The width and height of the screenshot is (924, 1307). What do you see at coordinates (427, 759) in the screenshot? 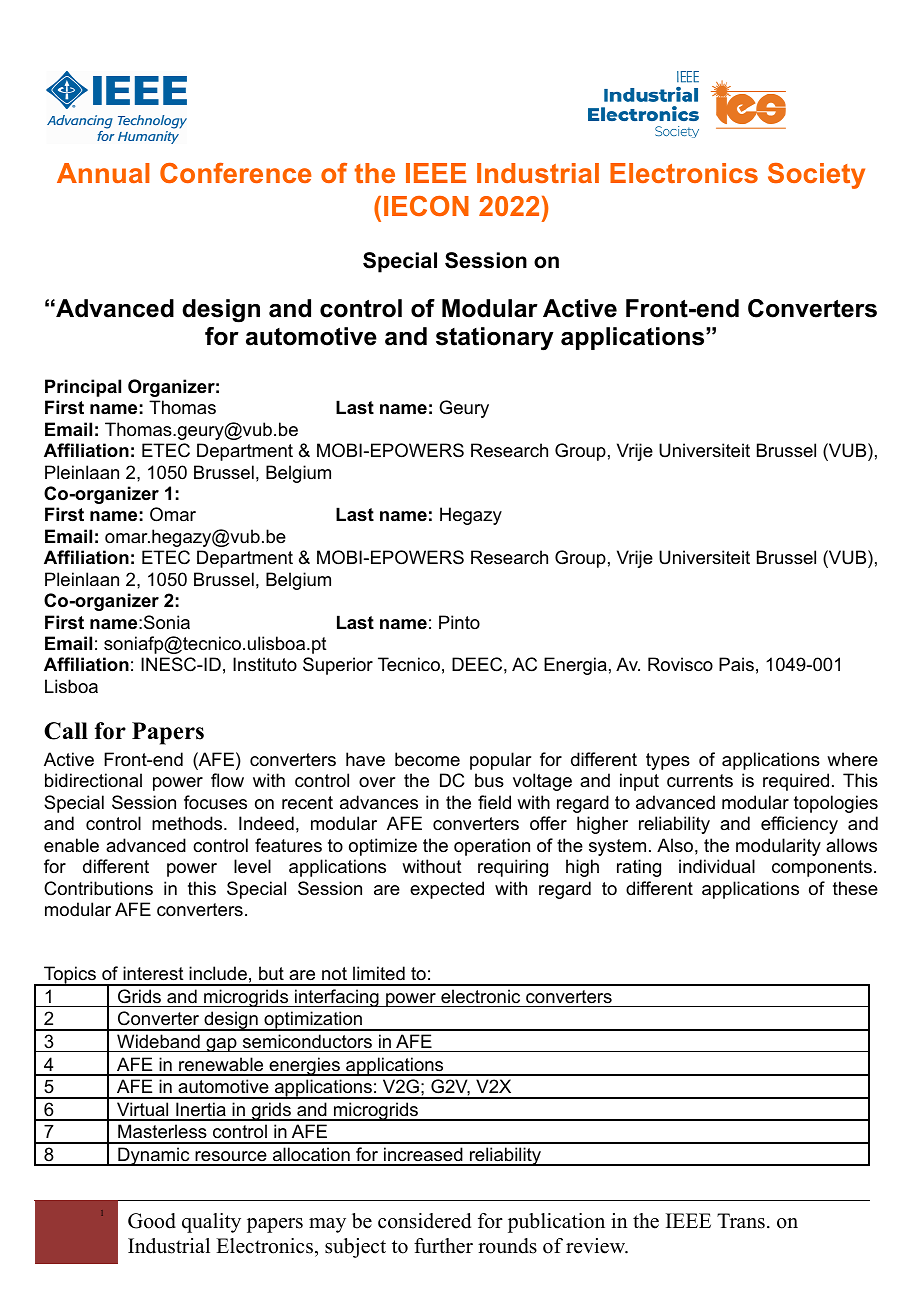
I see `become` at bounding box center [427, 759].
